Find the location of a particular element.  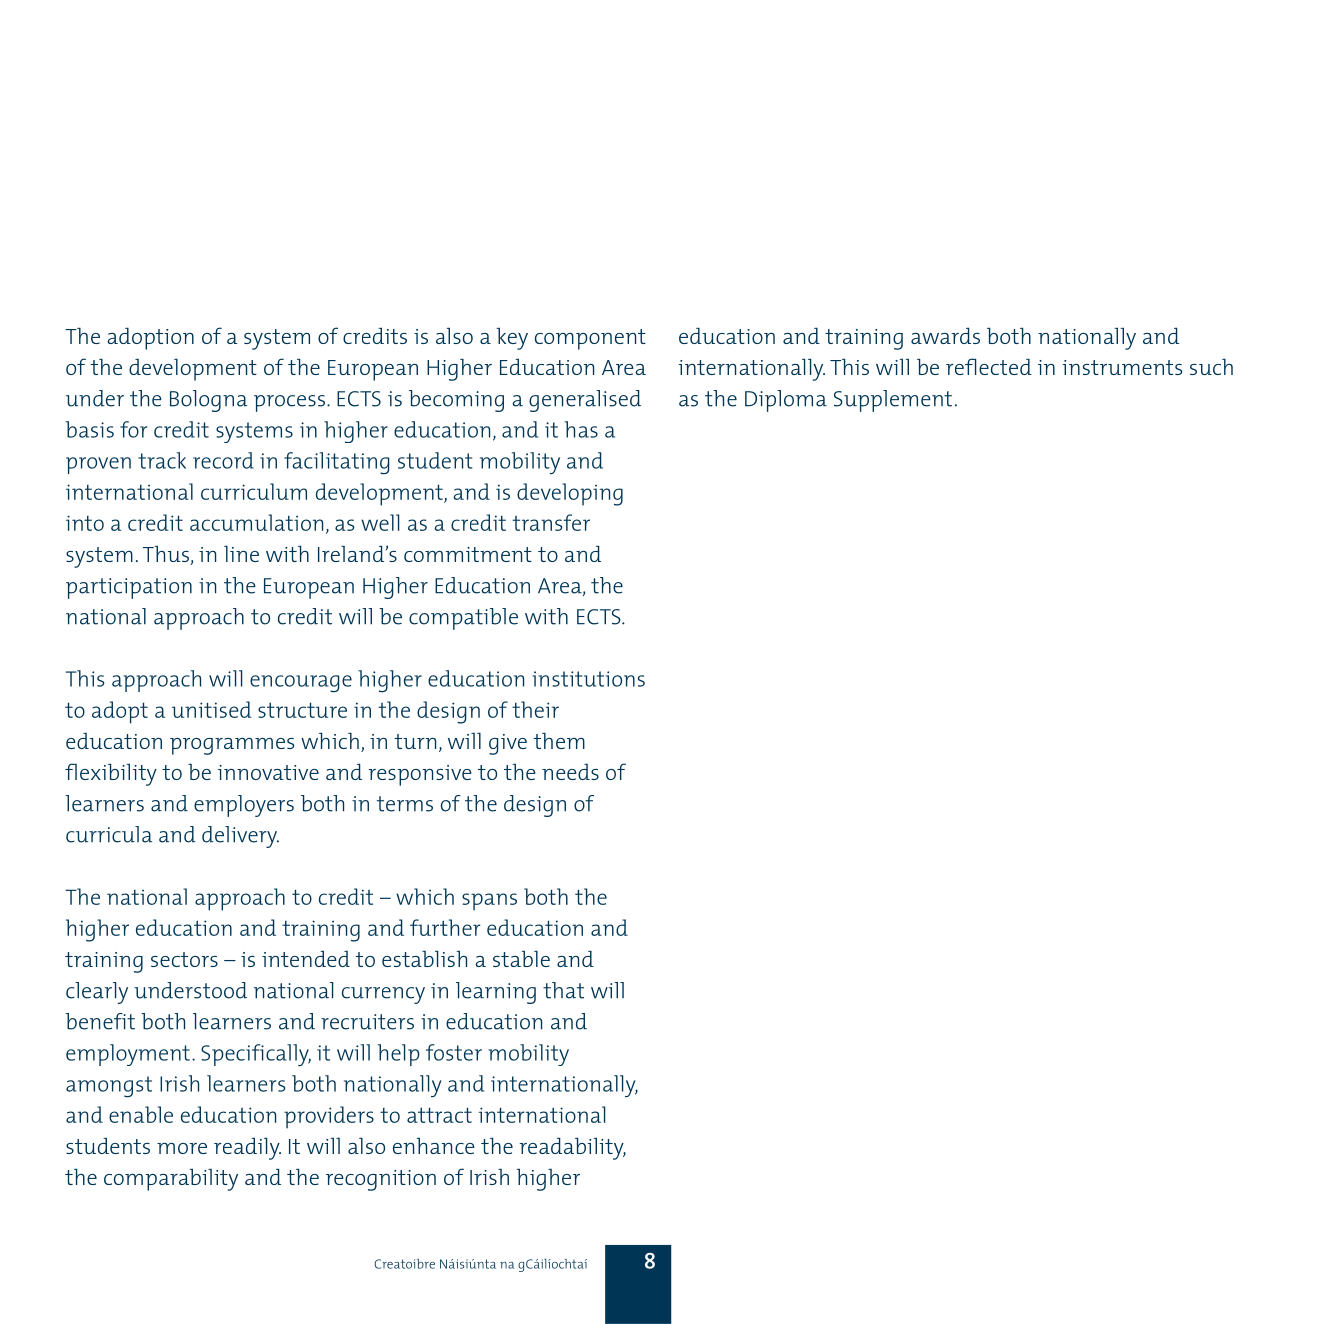

component is located at coordinates (590, 339).
